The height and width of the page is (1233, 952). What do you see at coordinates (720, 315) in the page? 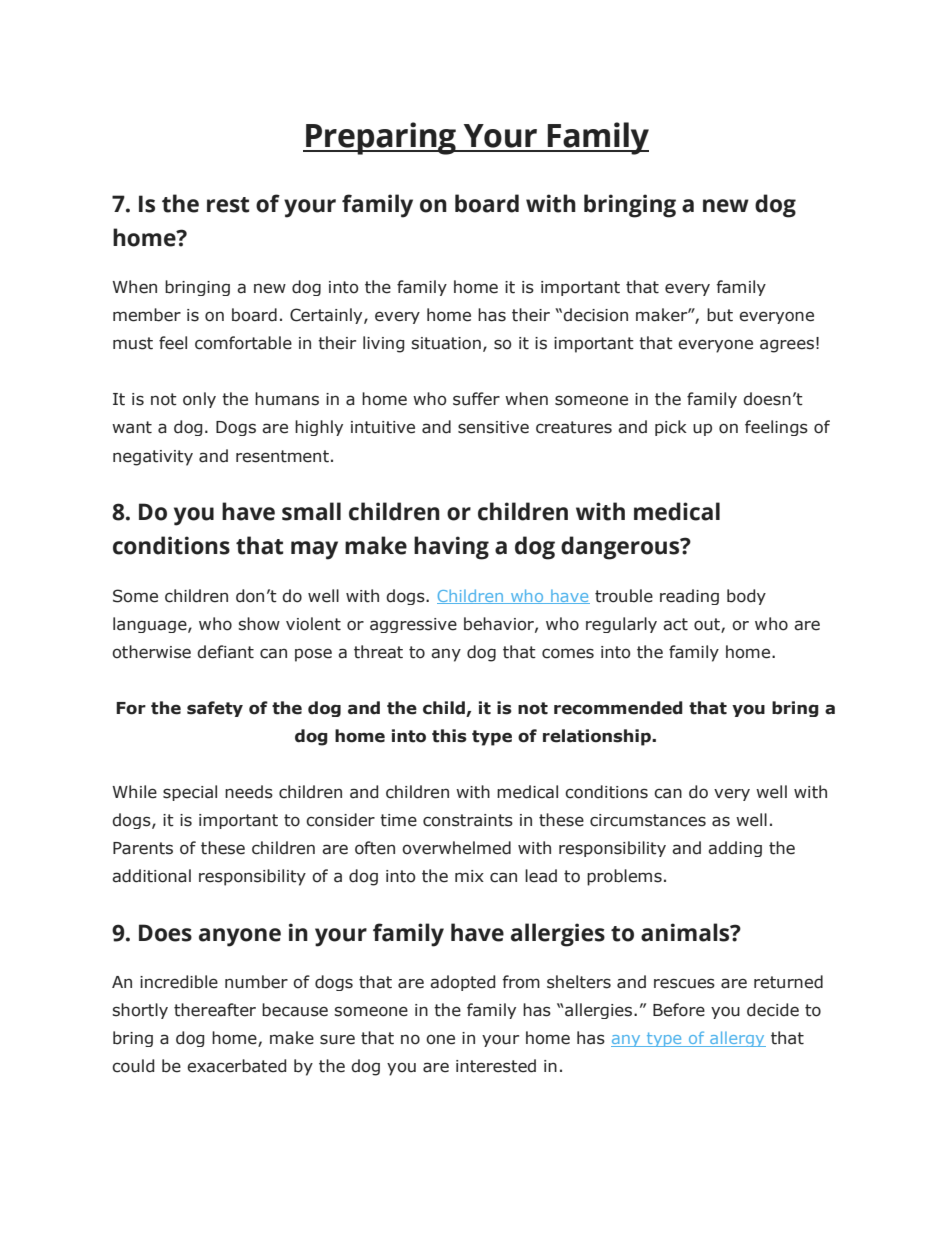
I see `but` at bounding box center [720, 315].
